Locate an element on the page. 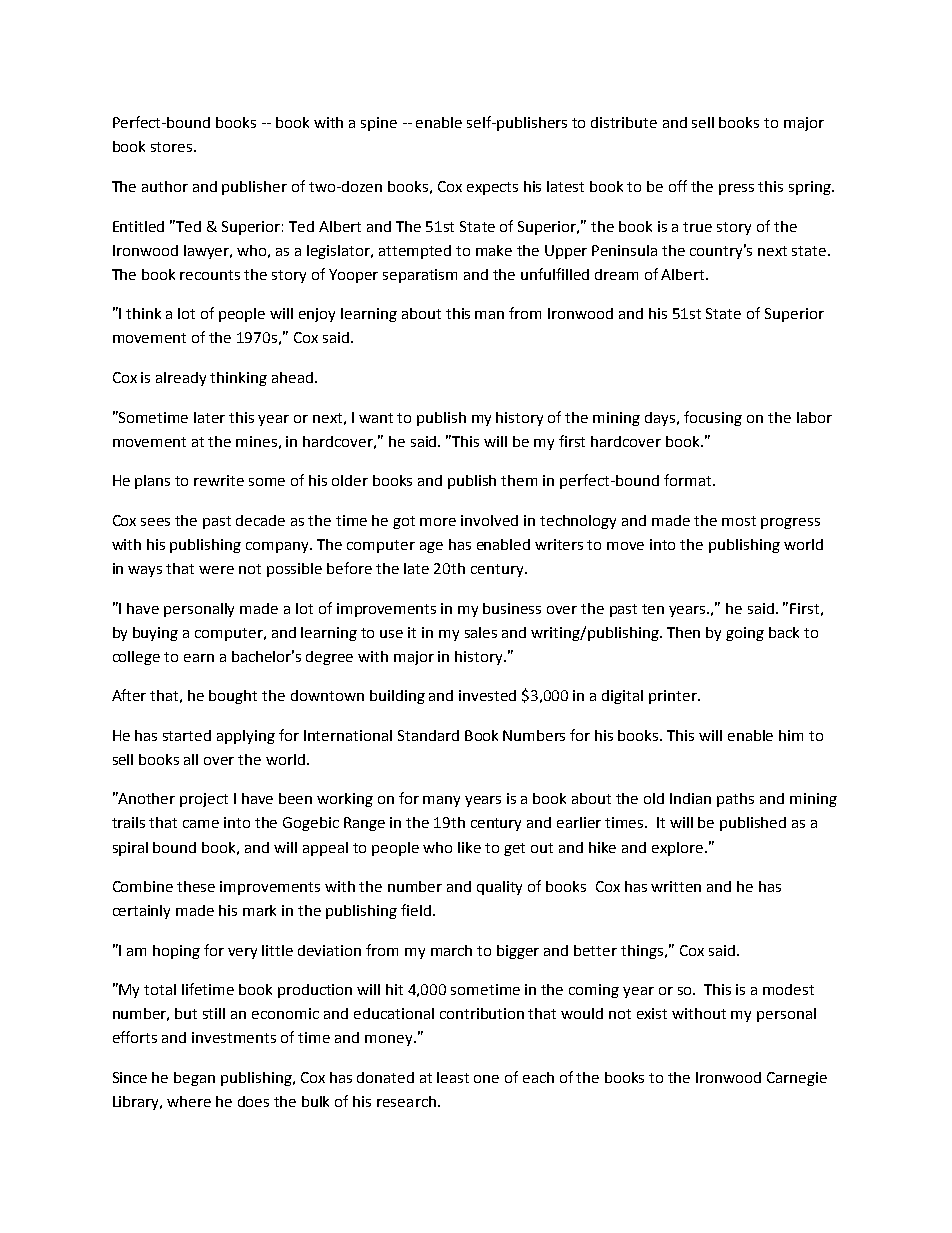  like is located at coordinates (469, 847).
